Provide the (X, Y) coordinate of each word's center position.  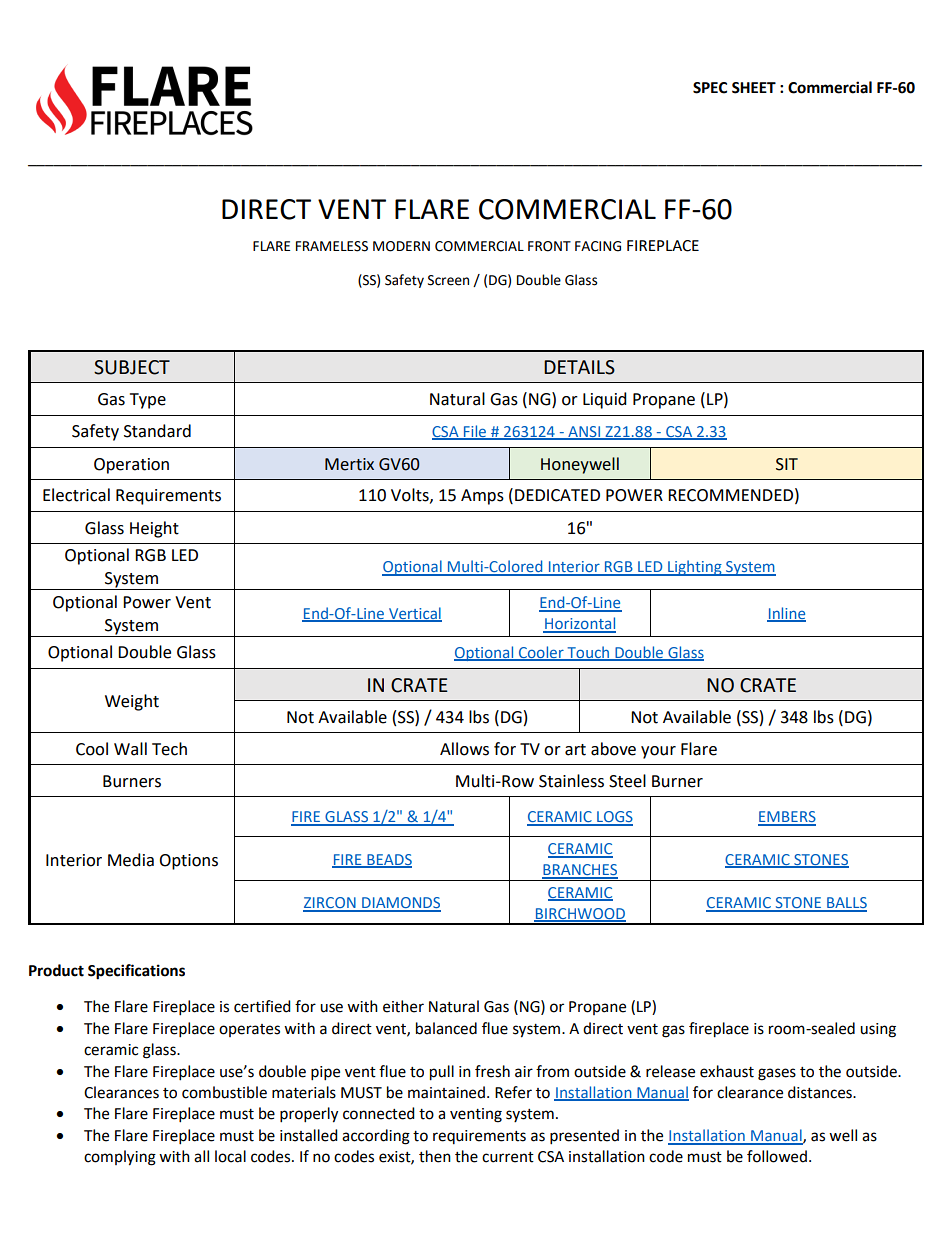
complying (120, 1158)
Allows (464, 749)
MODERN (401, 246)
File (475, 432)
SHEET (754, 88)
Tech (169, 749)
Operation (131, 466)
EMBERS (787, 818)
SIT (787, 464)
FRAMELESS (332, 246)
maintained (446, 1092)
